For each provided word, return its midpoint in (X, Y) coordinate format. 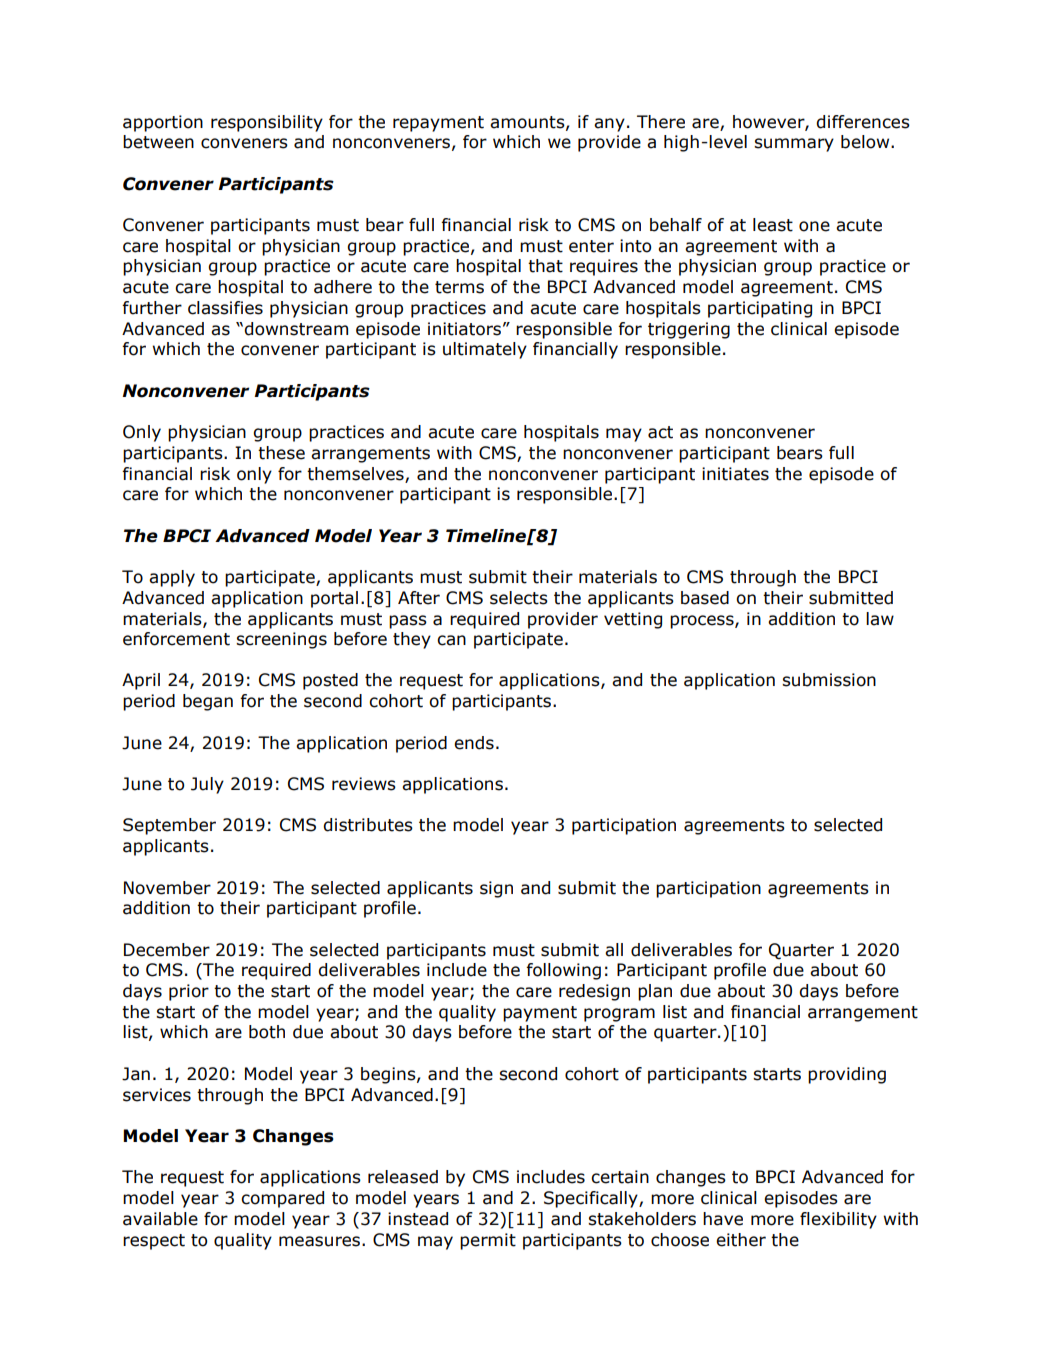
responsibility (267, 123)
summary (794, 145)
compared (282, 1199)
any (609, 125)
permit (488, 1241)
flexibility (838, 1220)
